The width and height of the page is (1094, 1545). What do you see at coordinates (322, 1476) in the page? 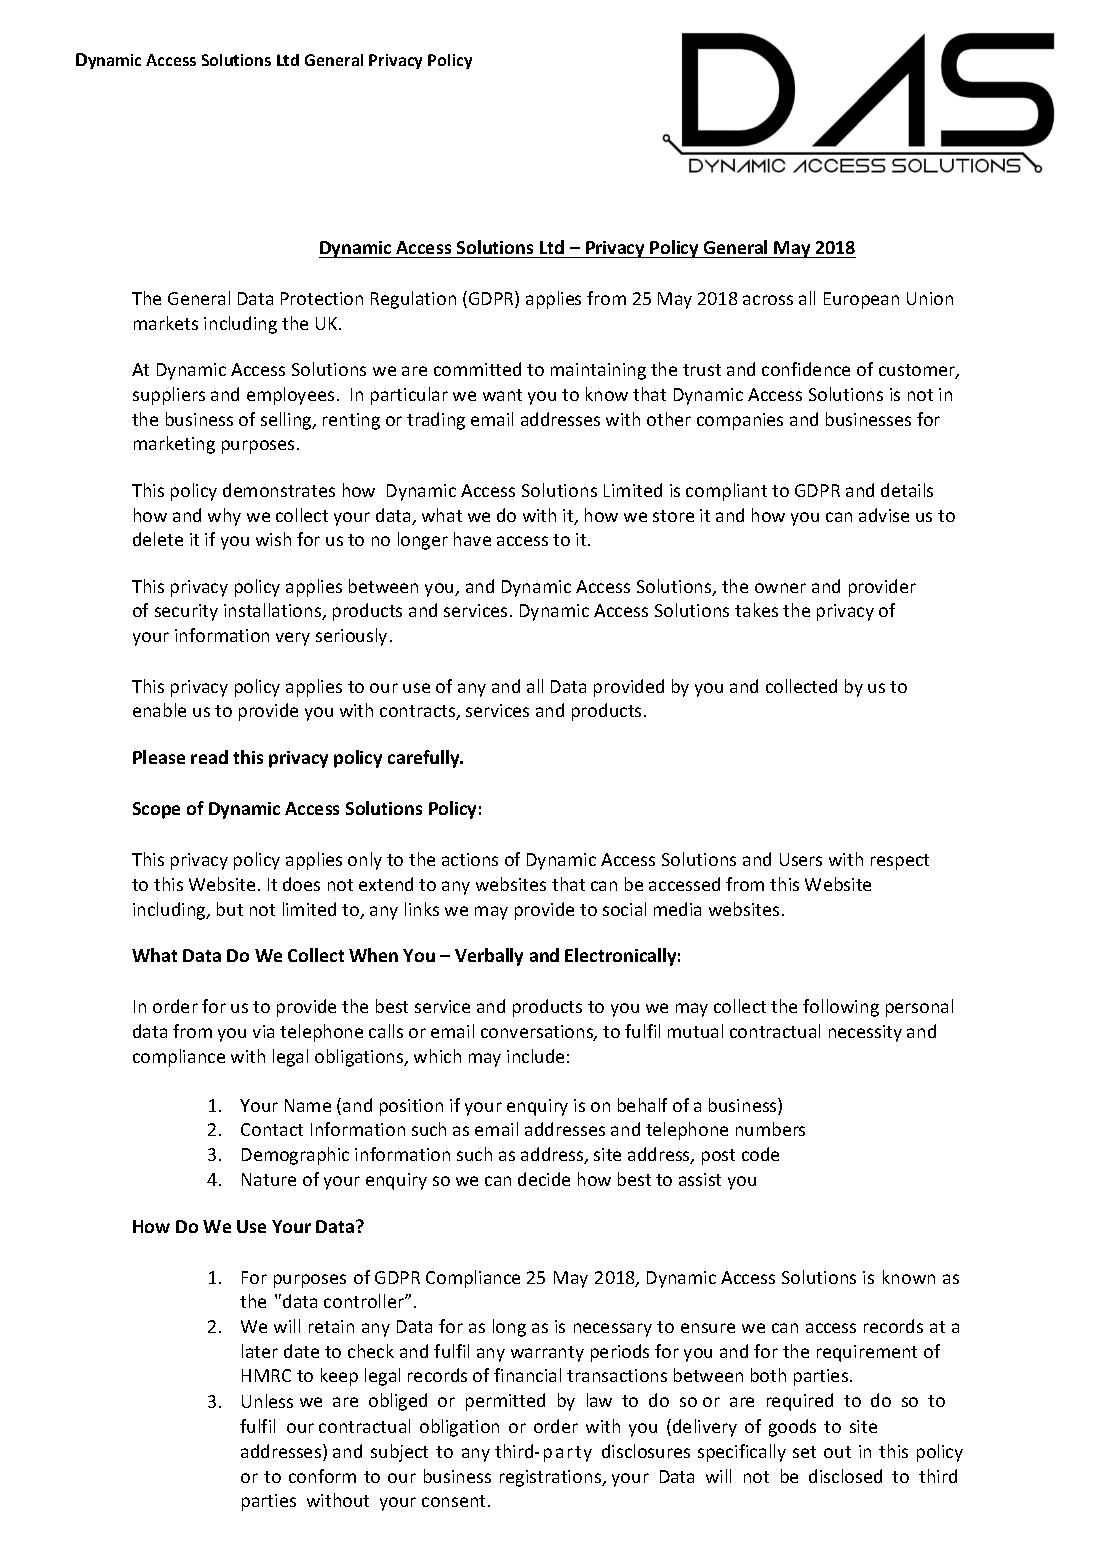
I see `conform` at bounding box center [322, 1476].
